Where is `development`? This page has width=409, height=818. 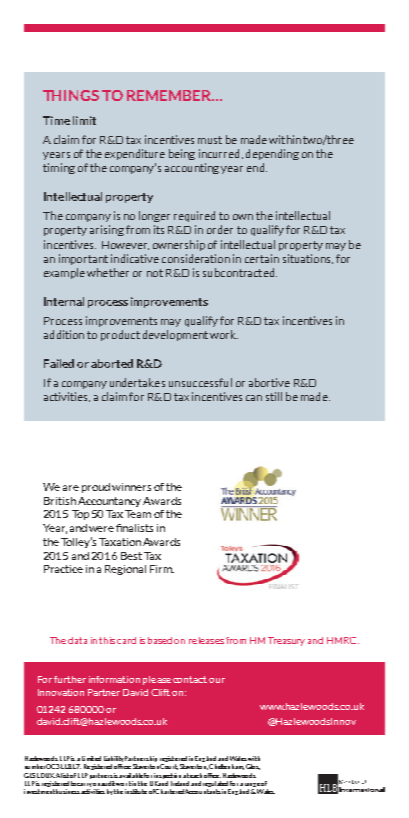 development is located at coordinates (175, 335).
